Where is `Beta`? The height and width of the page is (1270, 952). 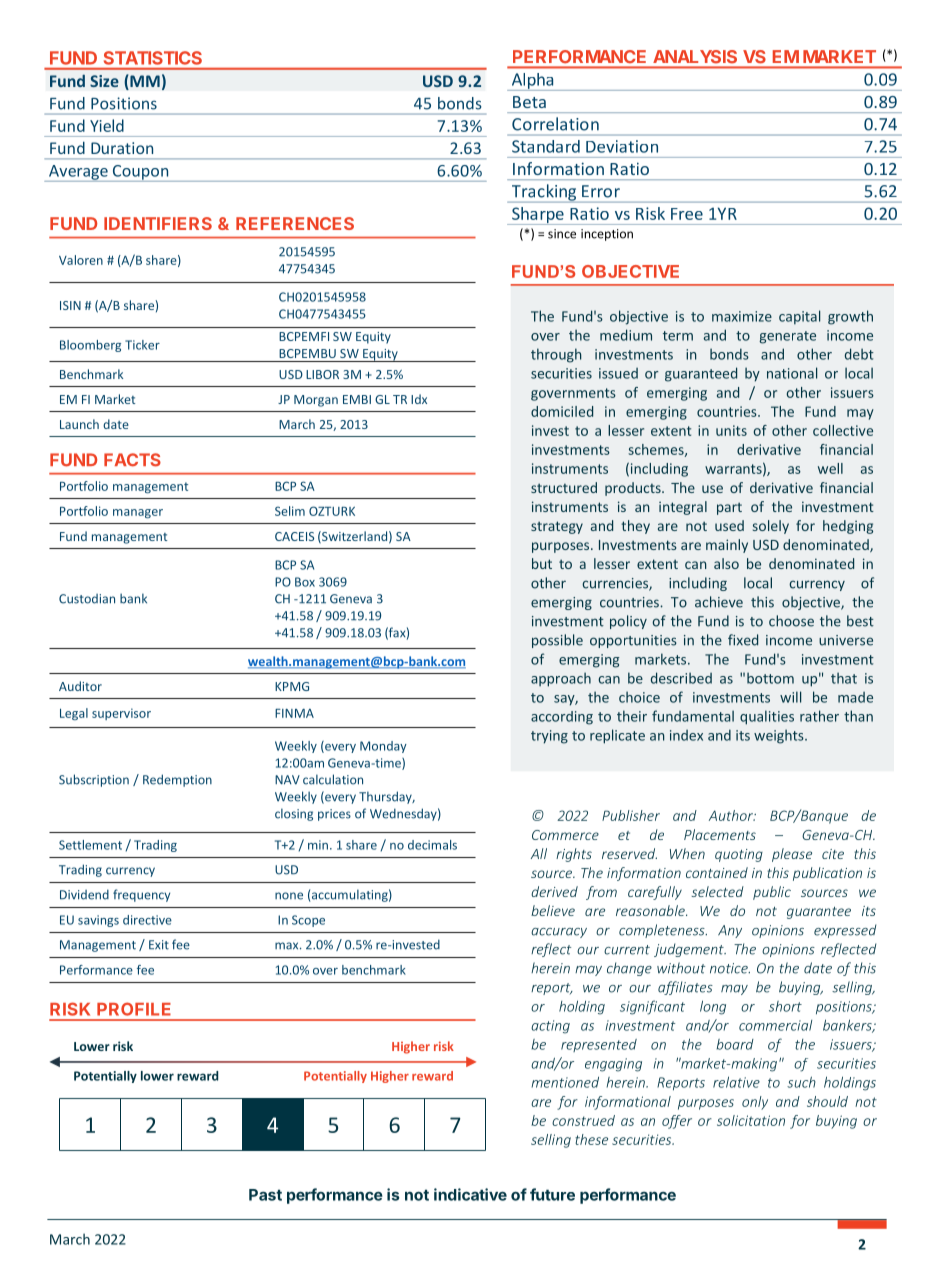 Beta is located at coordinates (529, 102).
